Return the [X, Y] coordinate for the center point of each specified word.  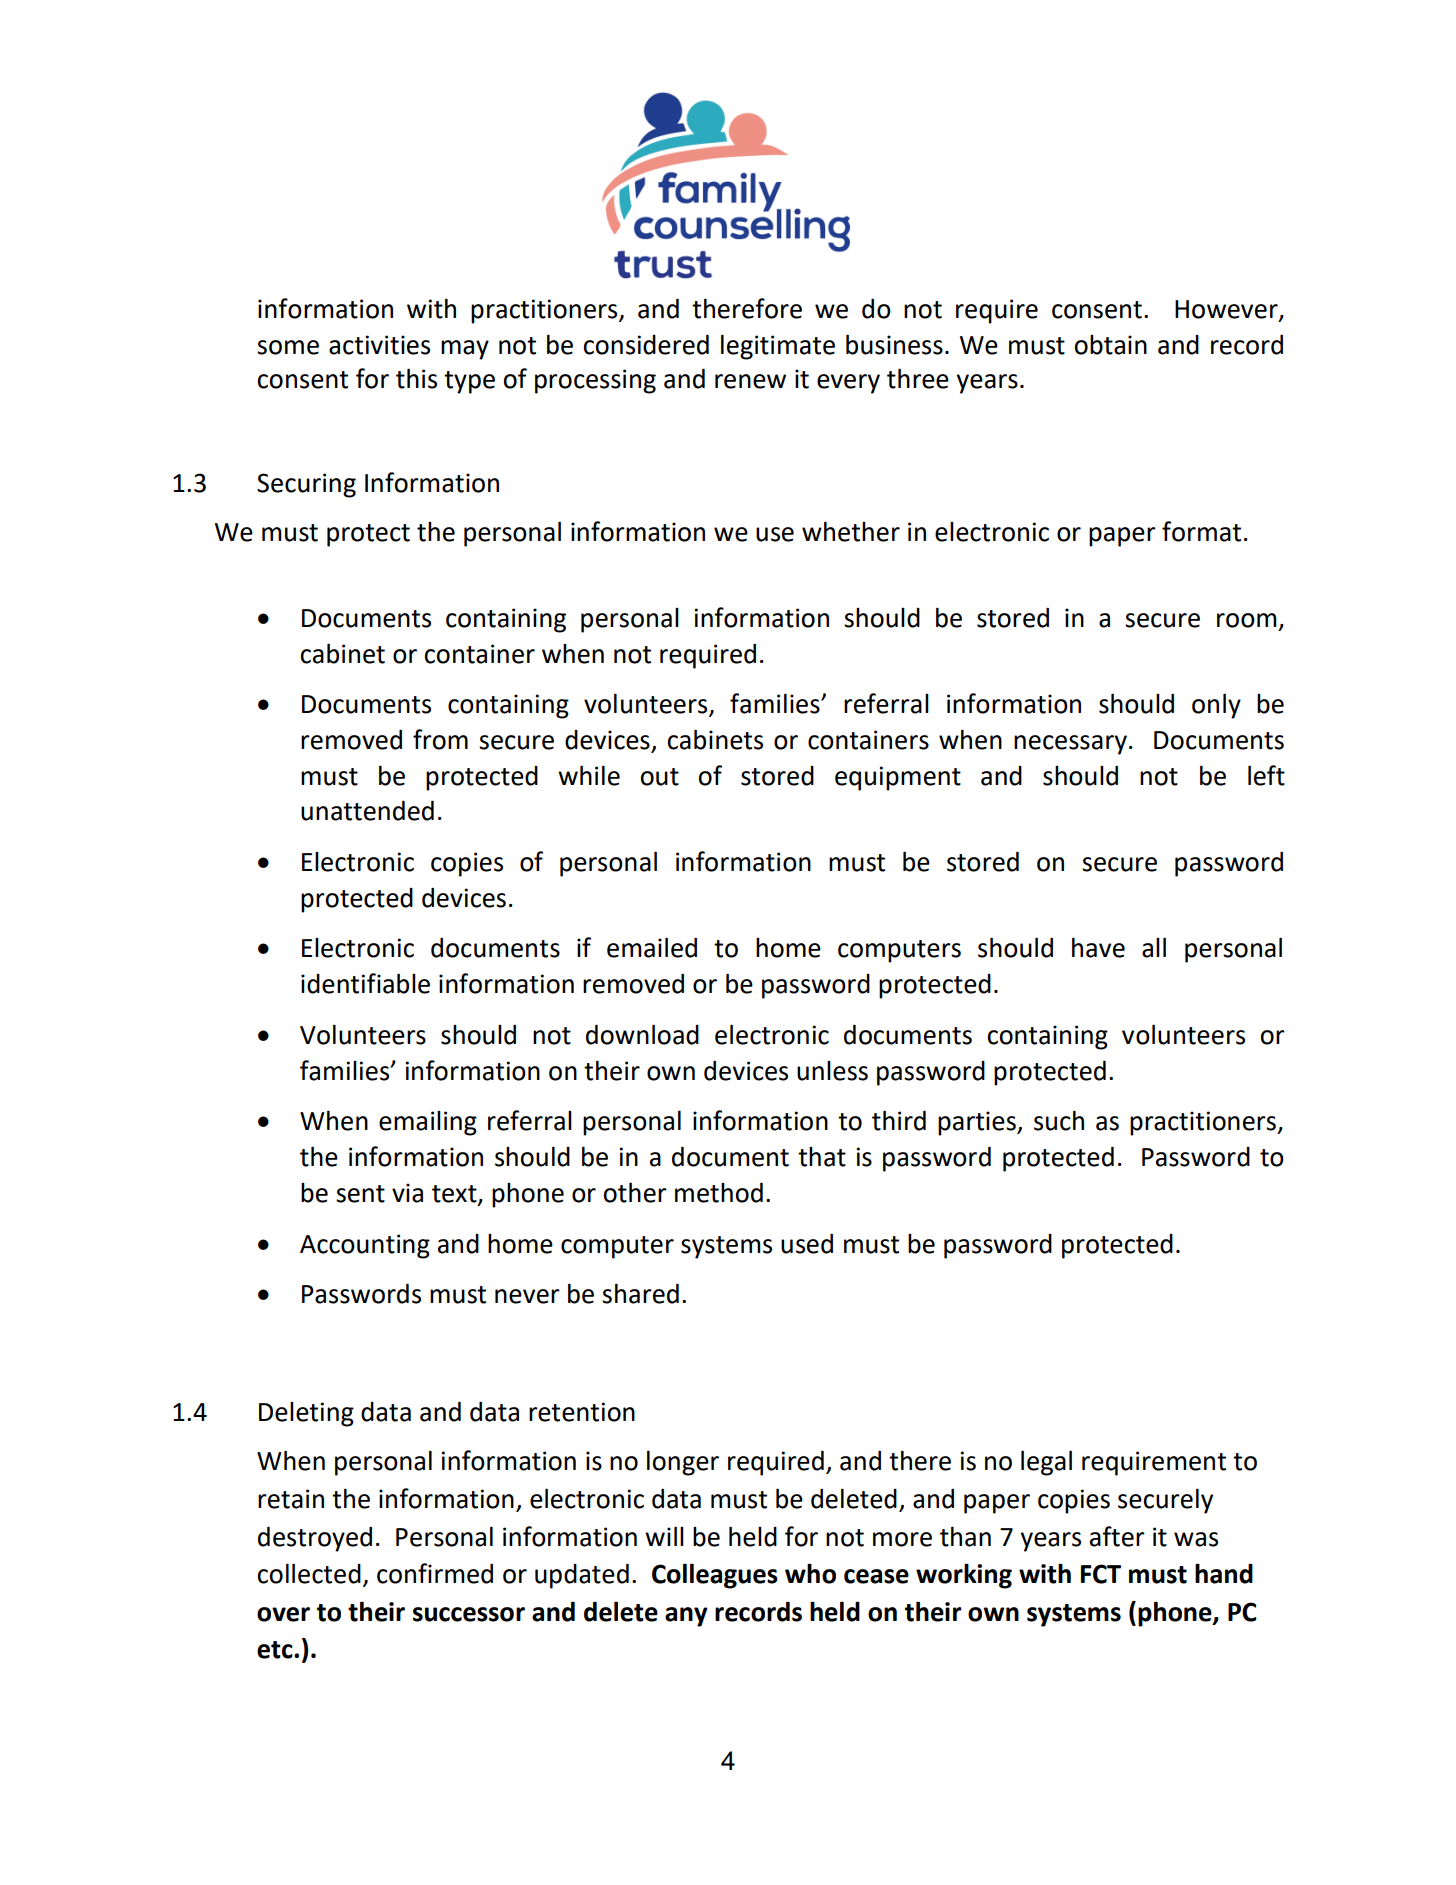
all [1154, 947]
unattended [367, 810]
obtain [1110, 345]
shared [640, 1293]
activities [379, 345]
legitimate [778, 347]
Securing [306, 485]
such [1059, 1121]
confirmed [435, 1573]
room [1247, 620]
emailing [428, 1123]
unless [832, 1071]
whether [851, 532]
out [659, 777]
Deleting [306, 1414]
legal [1046, 1463]
